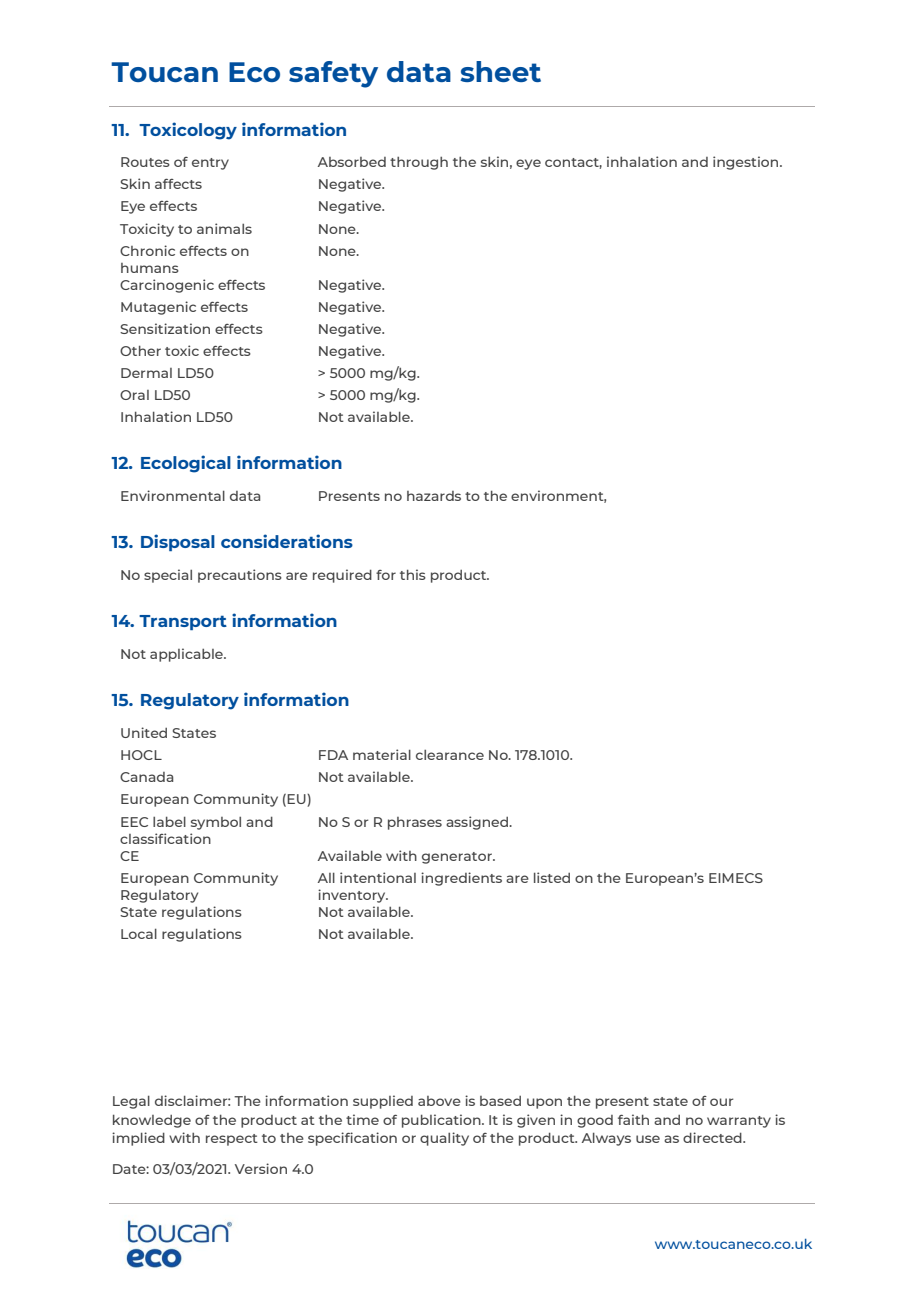  I want to click on use, so click(648, 1139).
